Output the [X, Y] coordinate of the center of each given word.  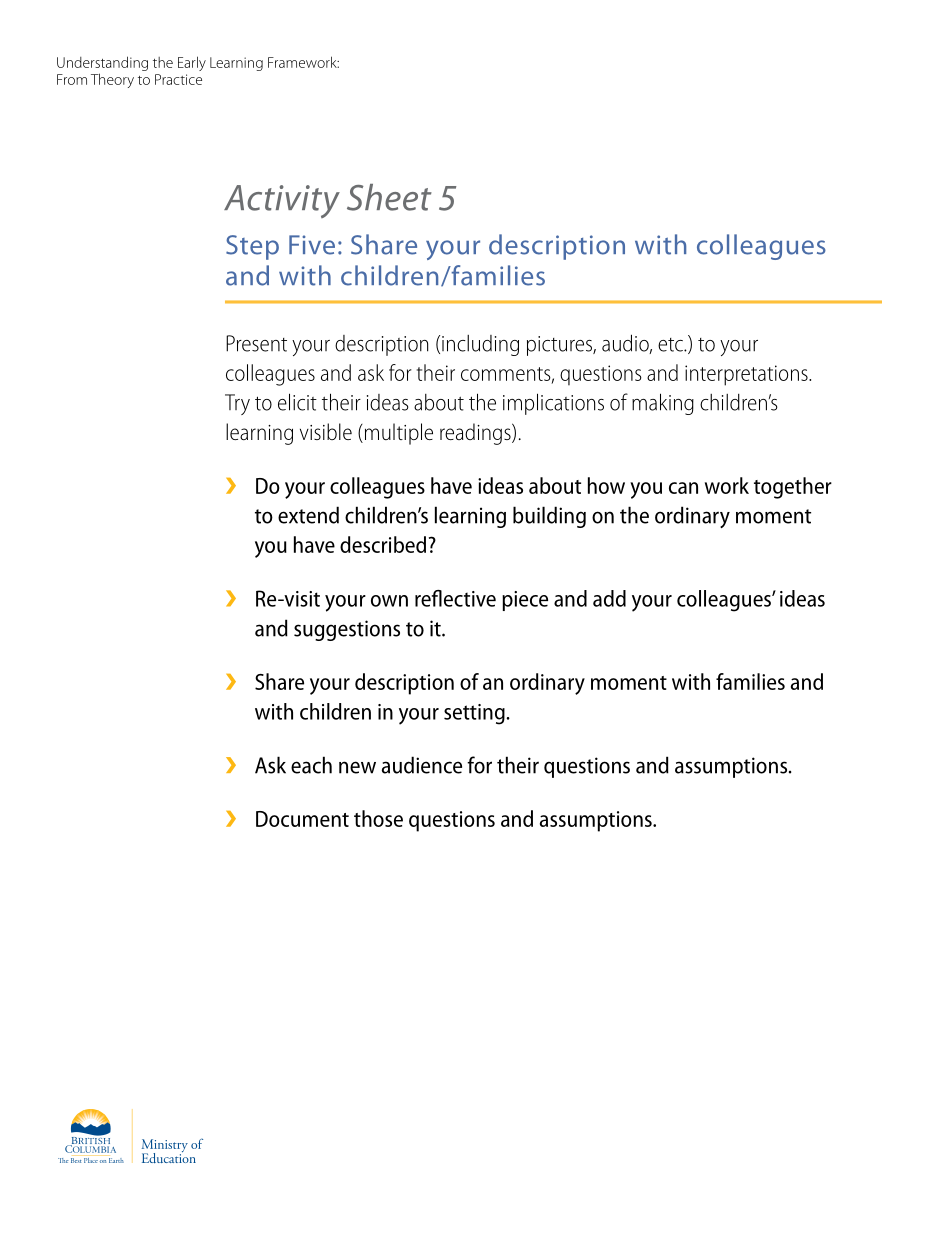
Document [302, 819]
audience [422, 765]
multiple [397, 434]
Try [237, 404]
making [663, 404]
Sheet [389, 197]
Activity [282, 201]
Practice [178, 79]
